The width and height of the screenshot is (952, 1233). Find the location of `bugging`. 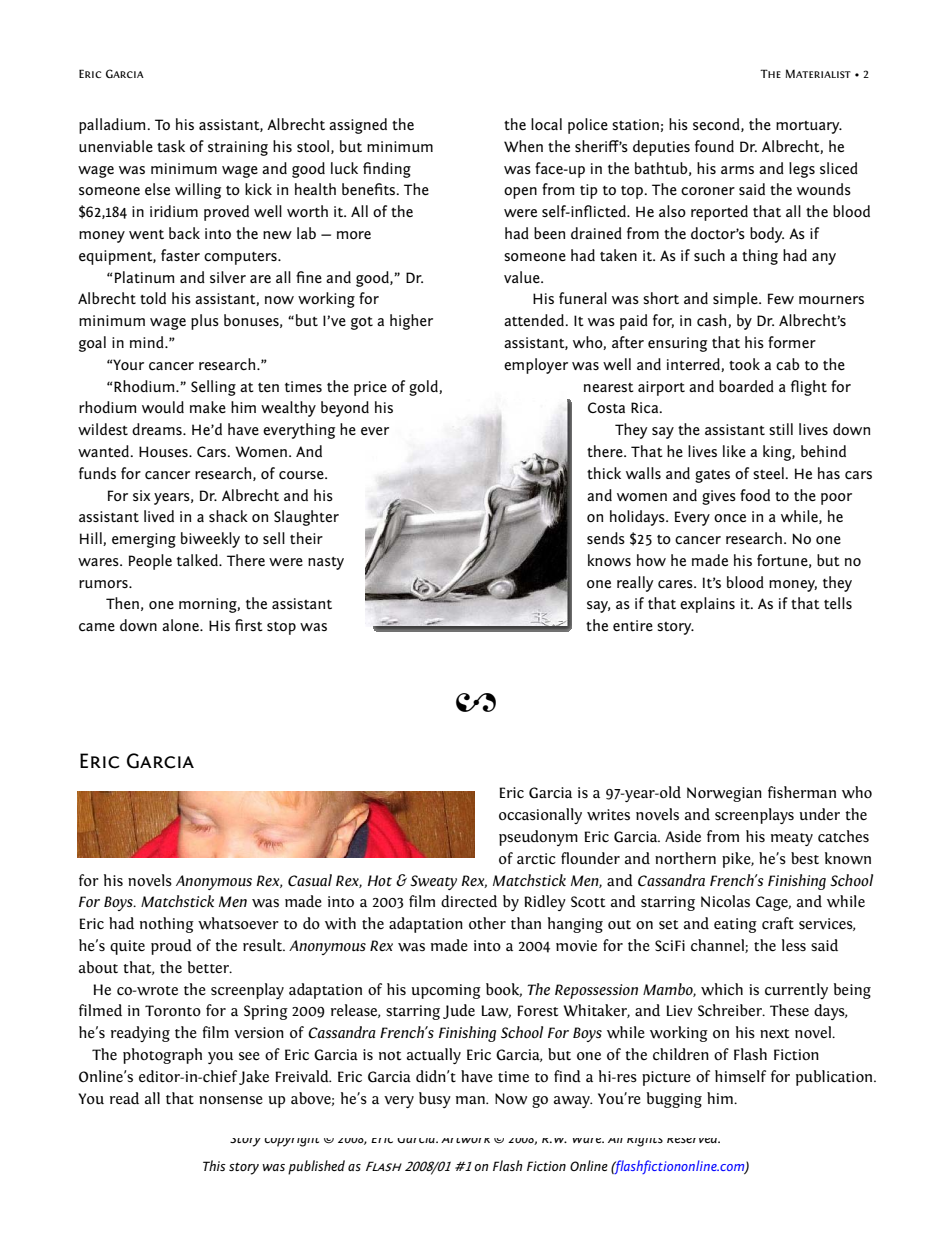

bugging is located at coordinates (674, 1100).
